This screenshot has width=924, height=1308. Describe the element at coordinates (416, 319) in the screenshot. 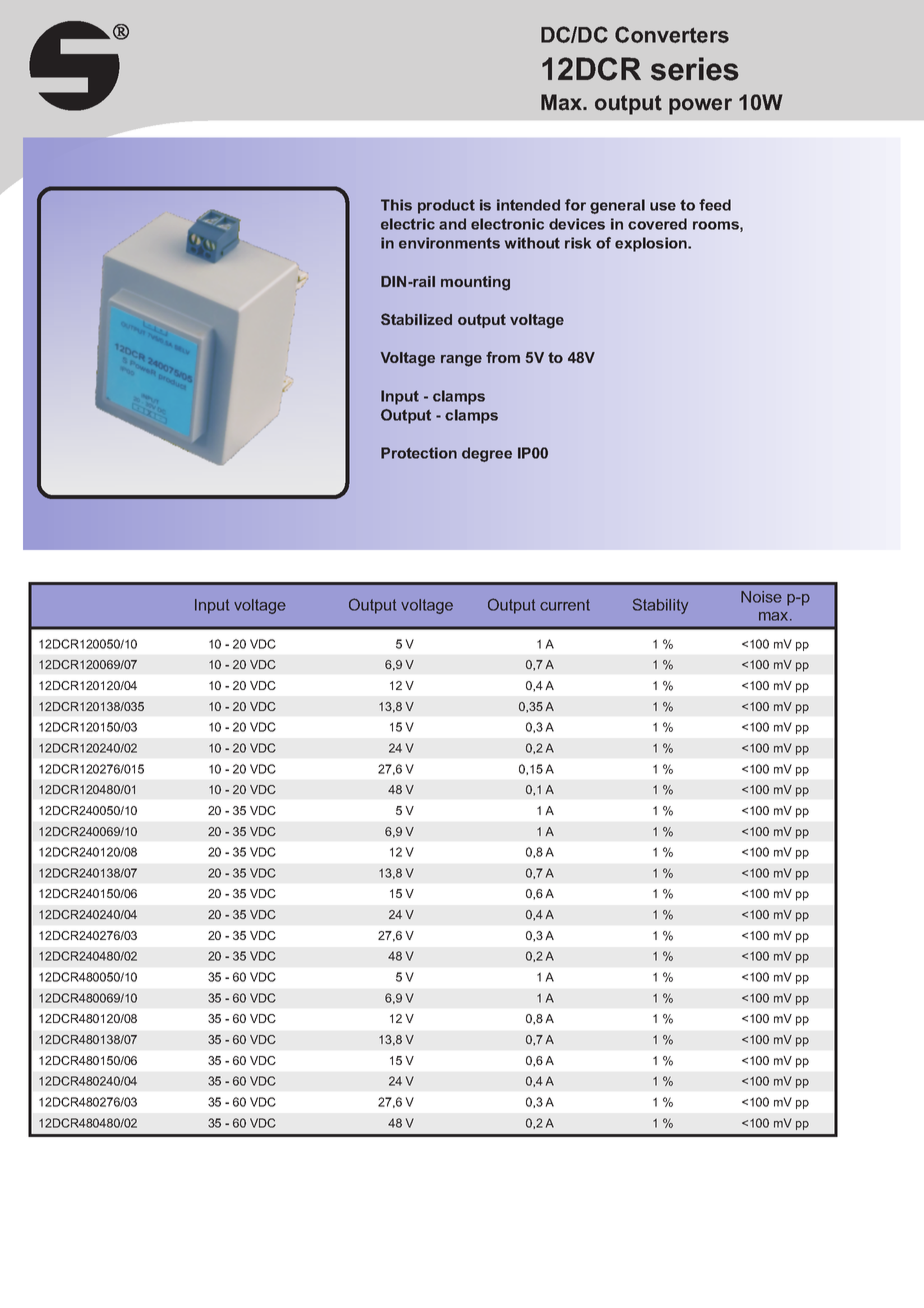

I see `Stabilized` at that location.
